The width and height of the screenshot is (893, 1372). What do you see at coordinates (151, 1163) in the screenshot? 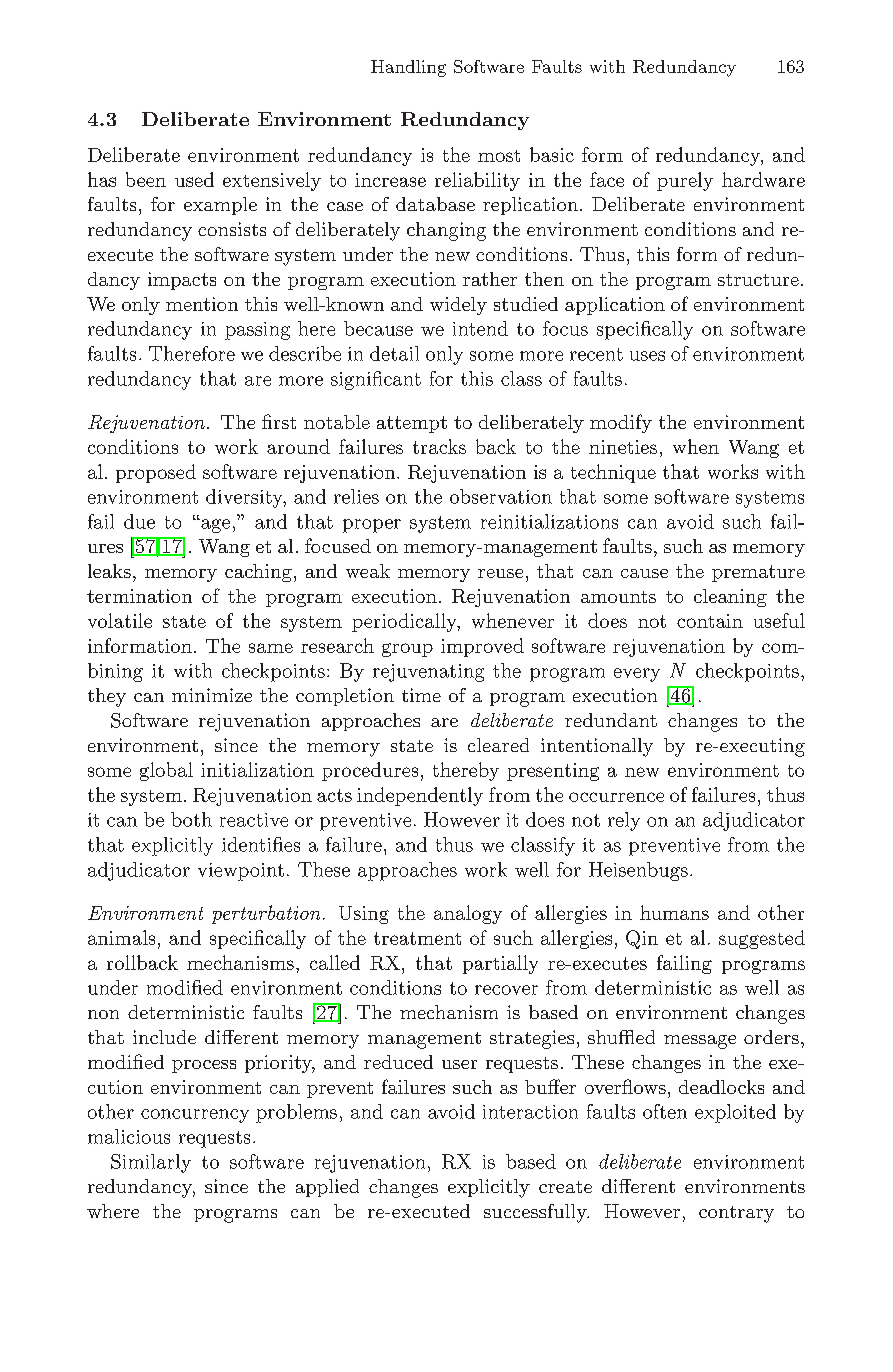
I see `Similarly` at bounding box center [151, 1163].
